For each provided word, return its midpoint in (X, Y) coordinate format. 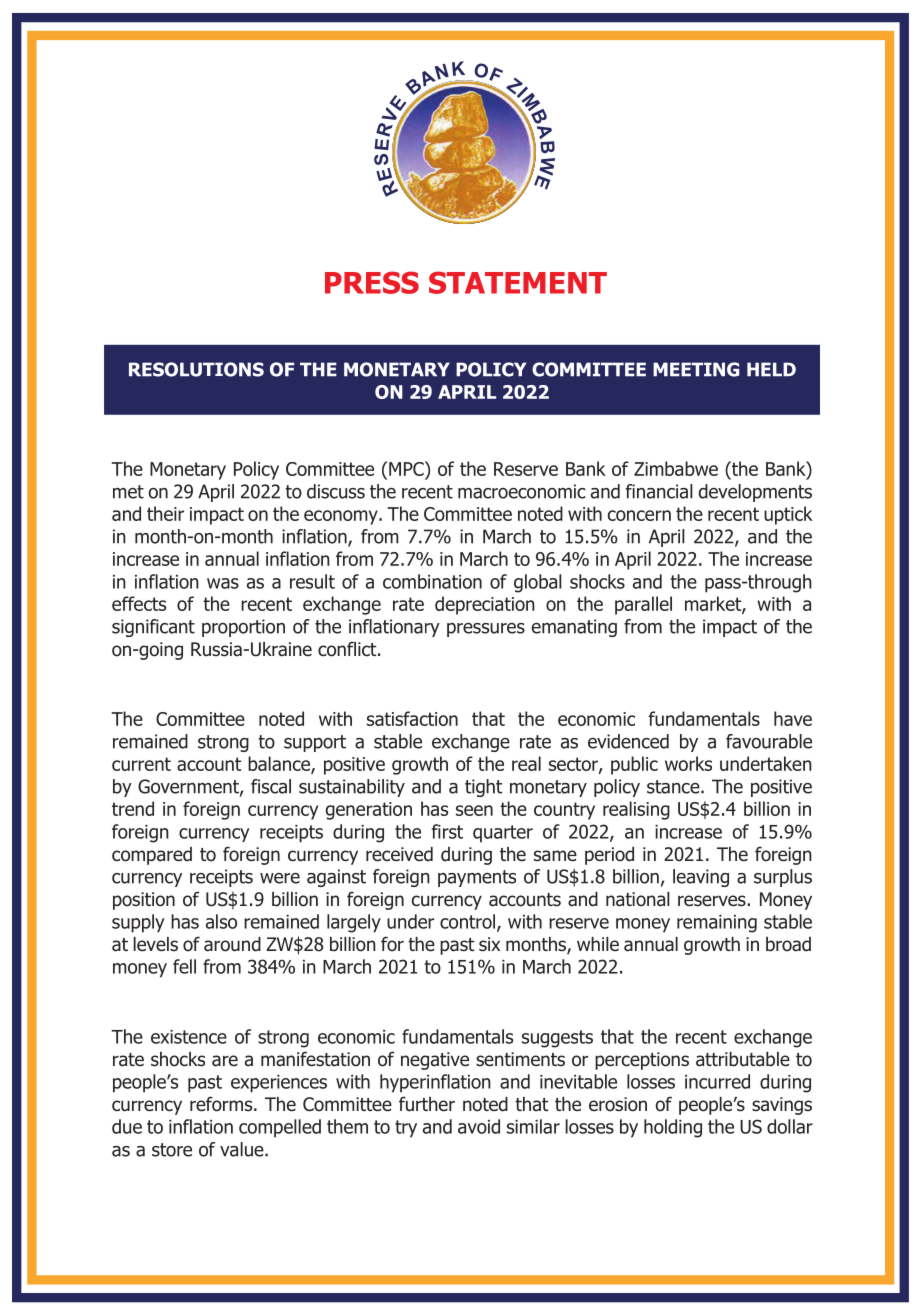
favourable (769, 741)
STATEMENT (518, 282)
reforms (222, 1104)
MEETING (696, 369)
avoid (479, 1126)
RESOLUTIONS (196, 369)
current (141, 764)
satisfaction (412, 718)
